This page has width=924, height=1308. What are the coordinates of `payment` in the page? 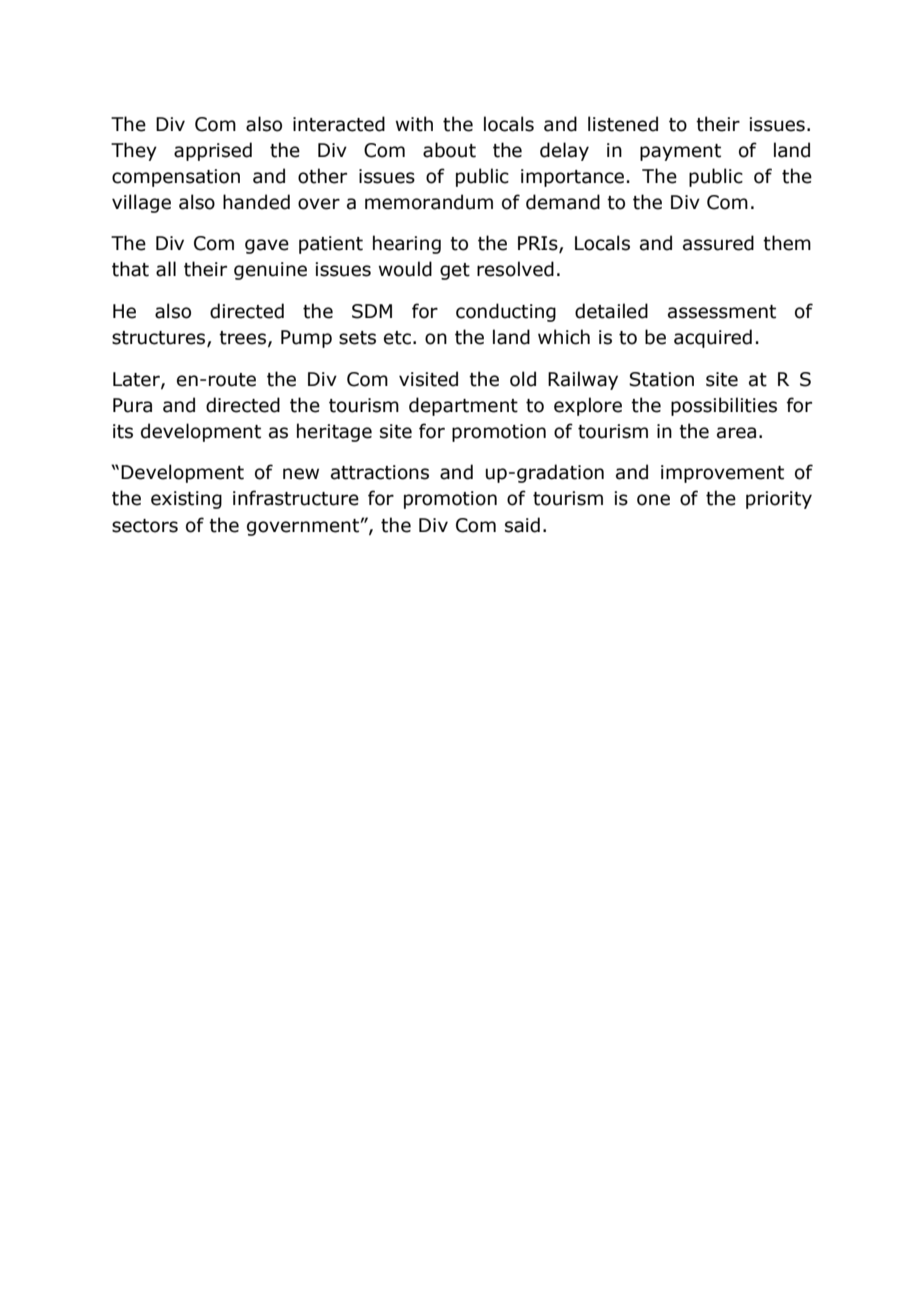 It's located at (680, 152).
